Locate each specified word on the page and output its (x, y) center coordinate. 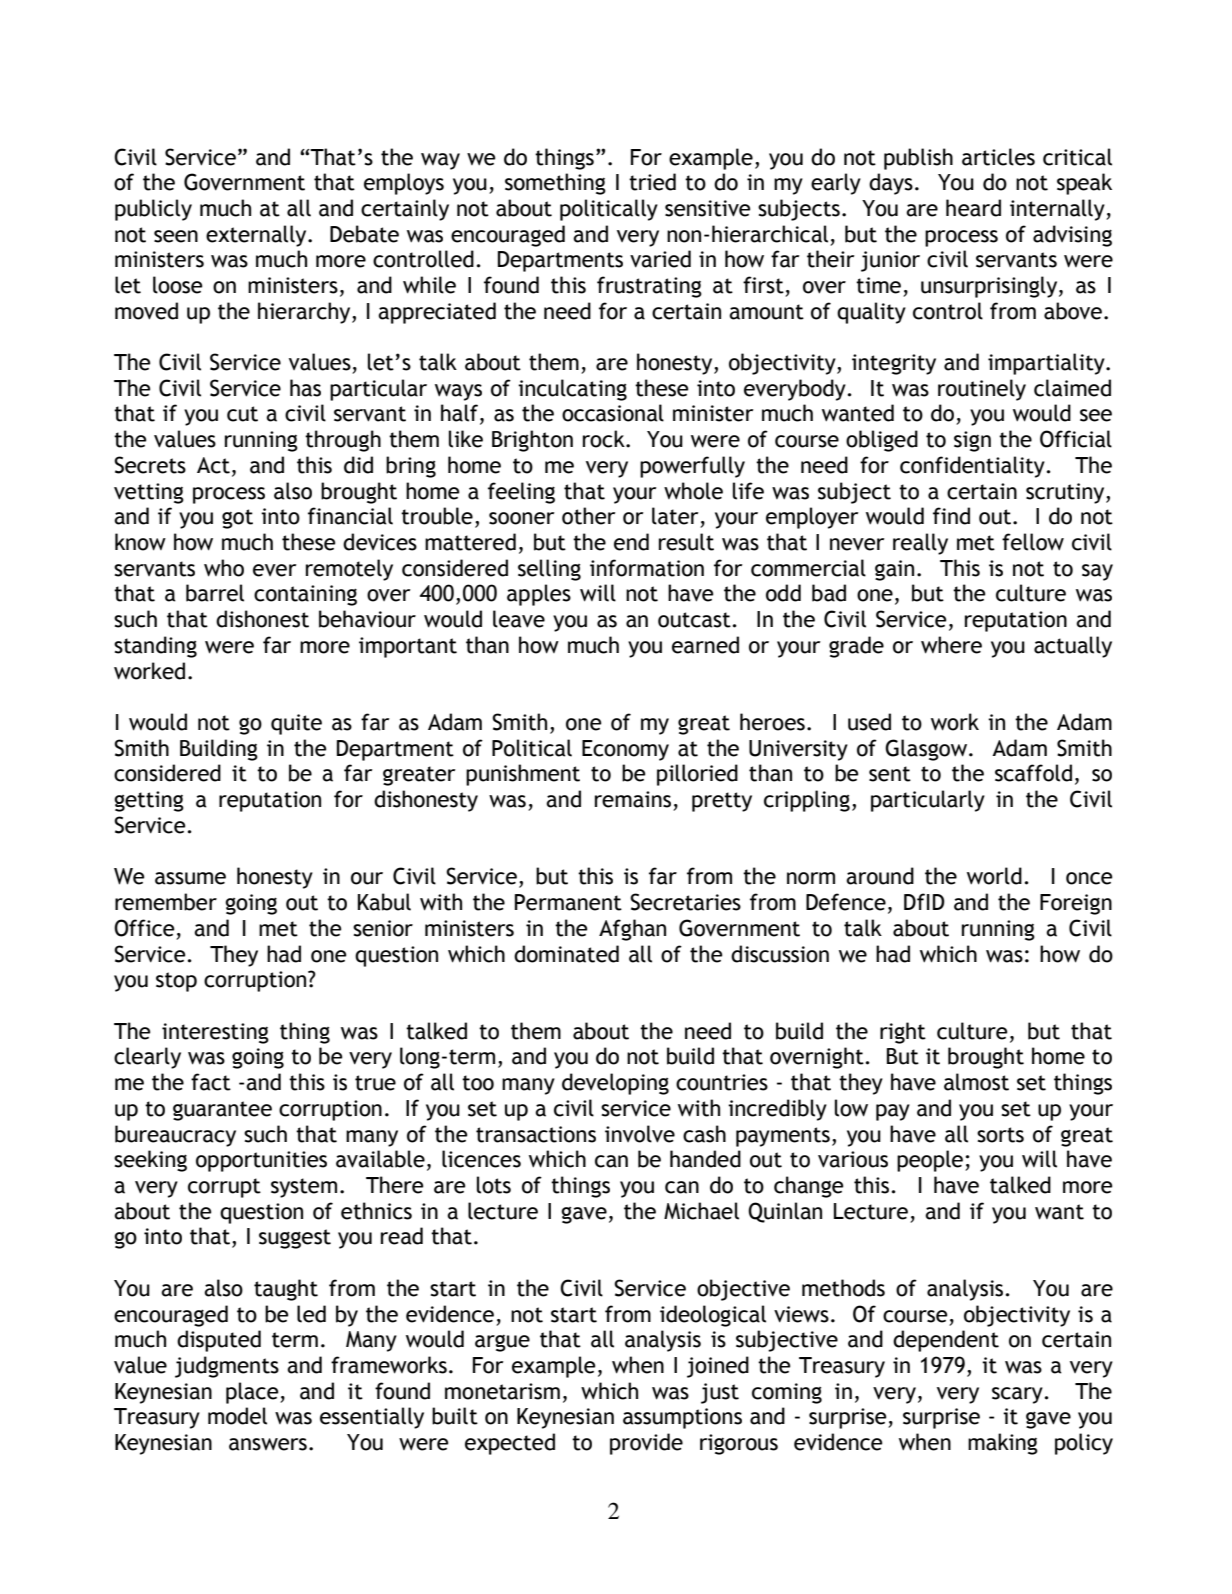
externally (257, 236)
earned (705, 645)
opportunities (261, 1161)
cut (242, 414)
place (253, 1393)
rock (605, 439)
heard (973, 208)
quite (296, 724)
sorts (1000, 1135)
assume (190, 878)
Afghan (632, 930)
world (994, 876)
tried (652, 182)
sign (972, 441)
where (951, 645)
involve (640, 1134)
